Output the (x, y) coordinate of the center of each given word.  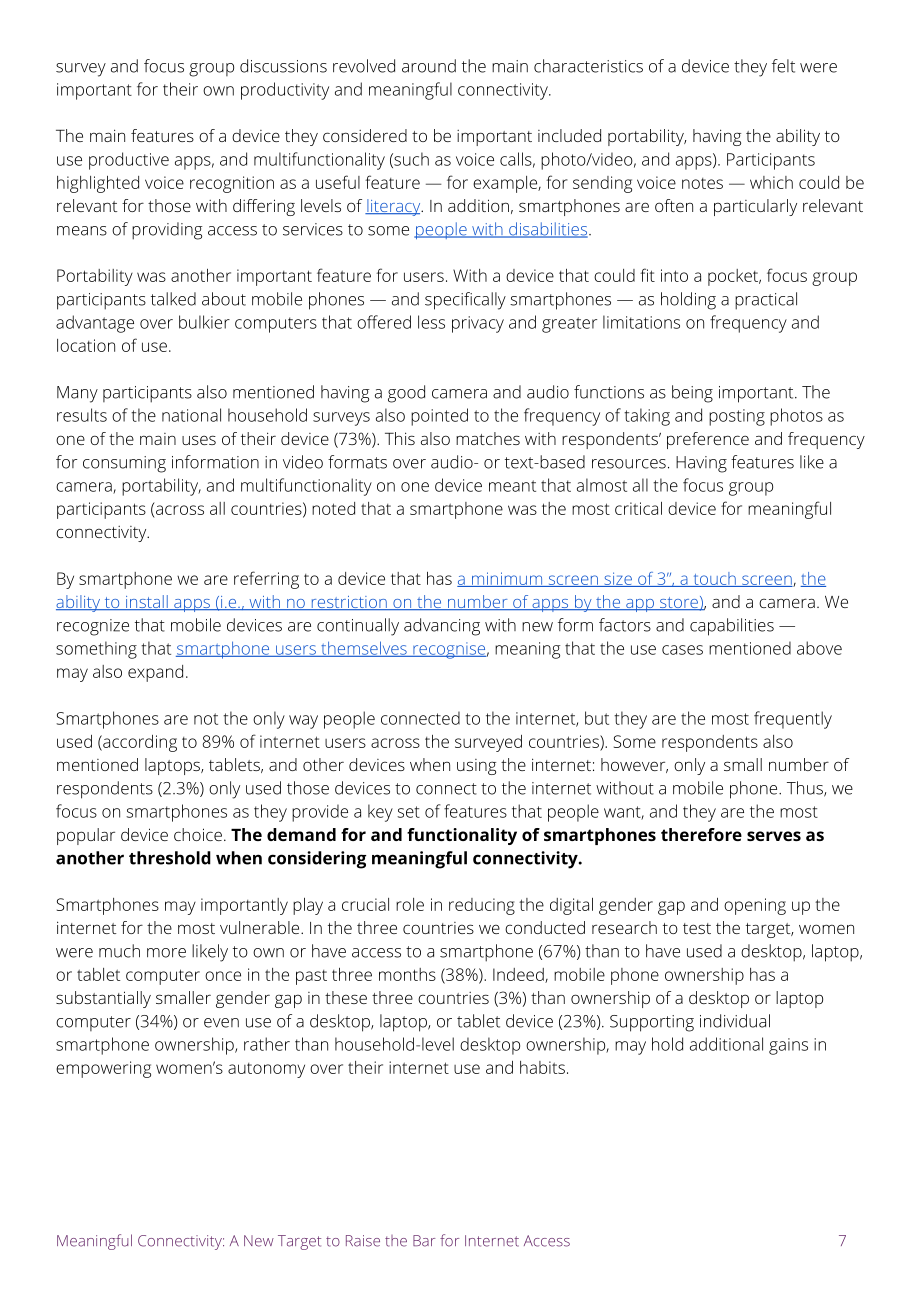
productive (129, 161)
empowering (103, 1069)
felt (783, 66)
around (429, 66)
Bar (424, 1241)
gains (788, 1046)
